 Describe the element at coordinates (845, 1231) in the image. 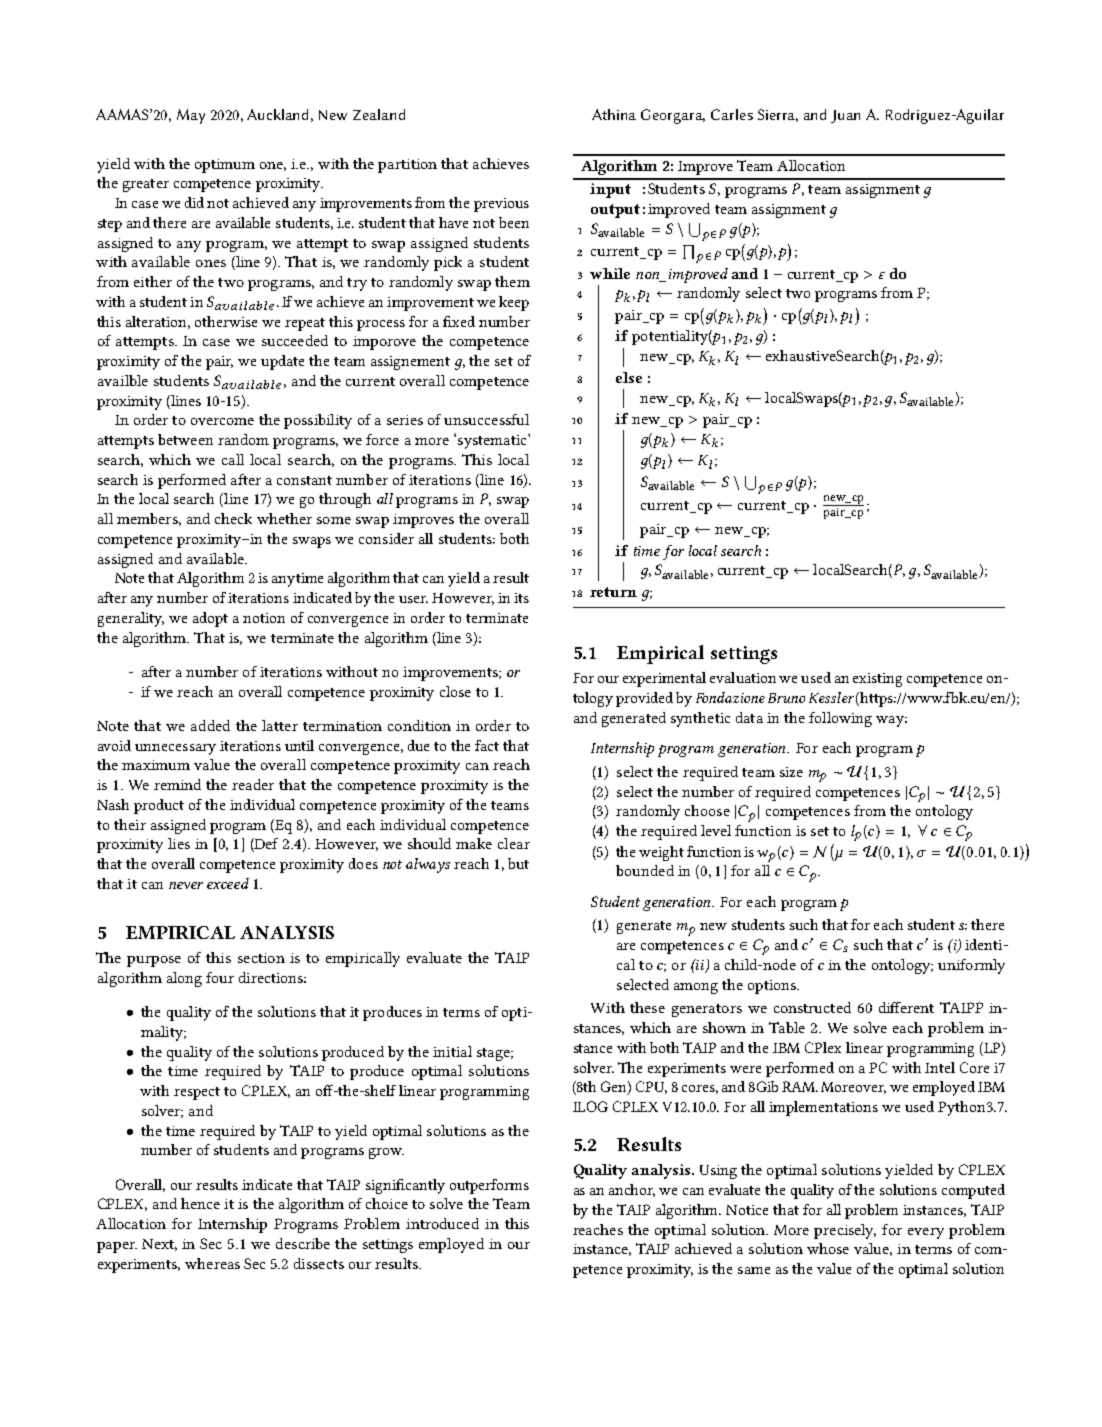

I see `precisely` at that location.
